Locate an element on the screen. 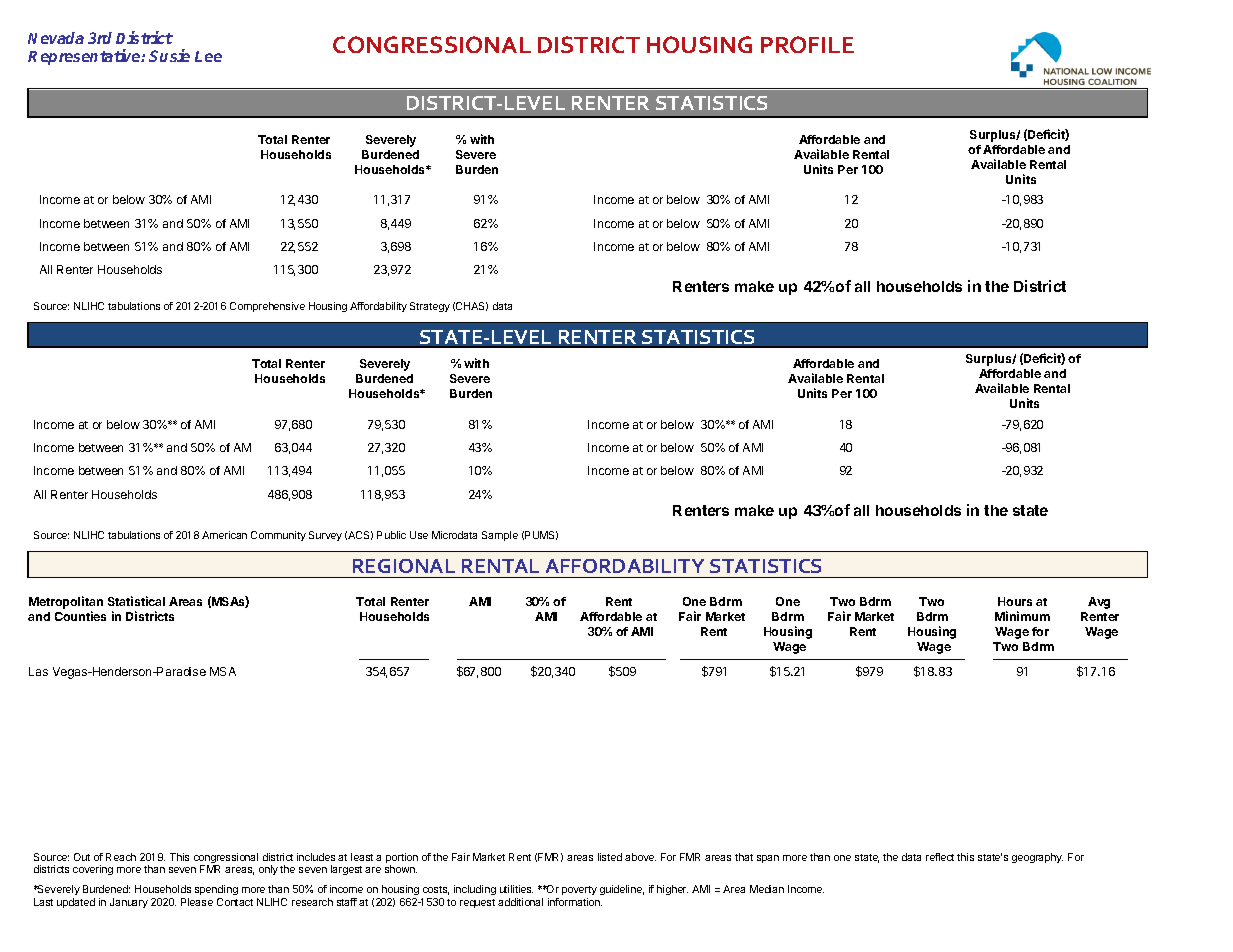 The height and width of the screenshot is (952, 1233). REGIONAL is located at coordinates (404, 566).
